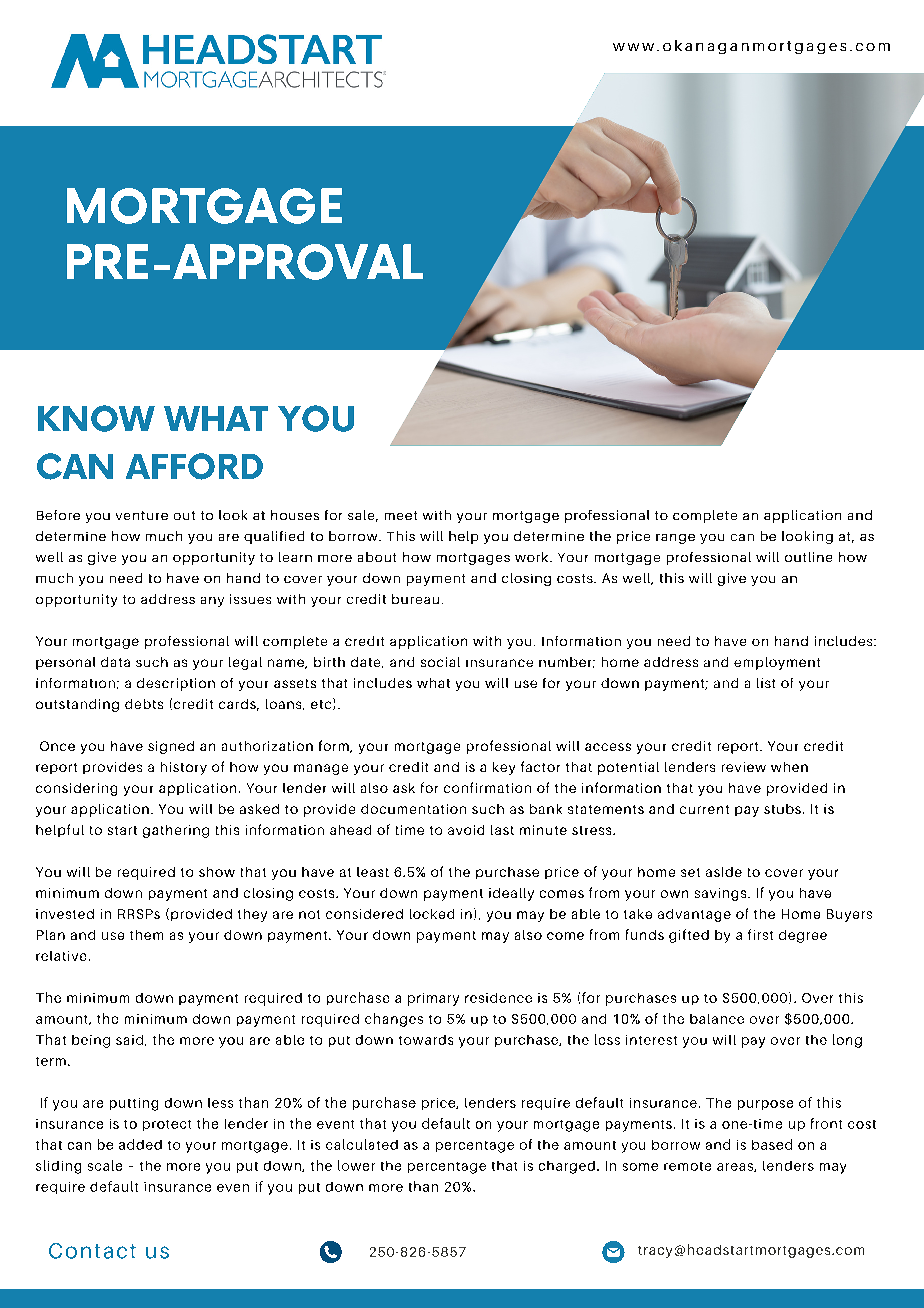 This document has height=1308, width=924. What do you see at coordinates (401, 515) in the document?
I see `meet` at bounding box center [401, 515].
